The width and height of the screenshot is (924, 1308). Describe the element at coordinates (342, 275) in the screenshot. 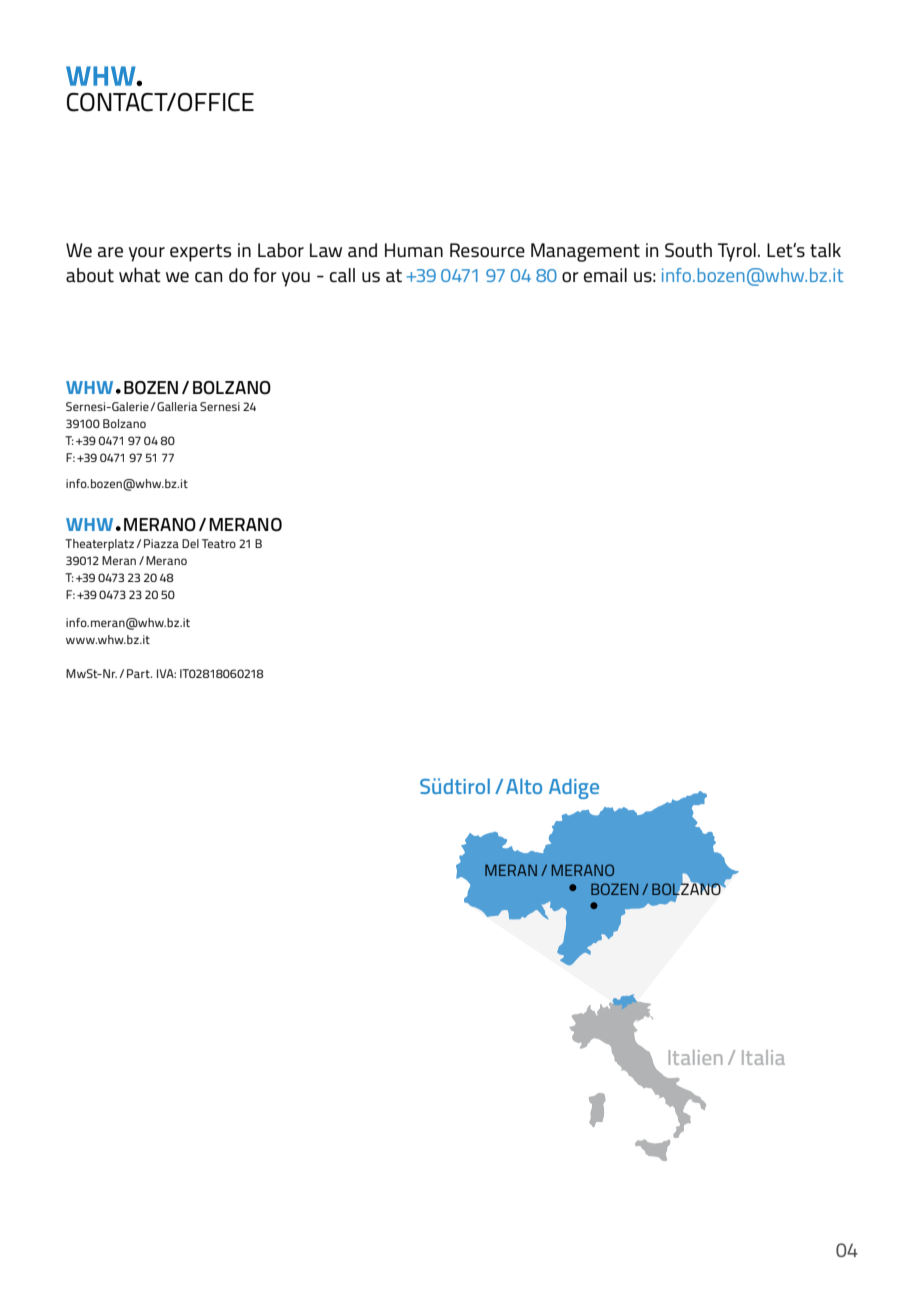

I see `call` at that location.
